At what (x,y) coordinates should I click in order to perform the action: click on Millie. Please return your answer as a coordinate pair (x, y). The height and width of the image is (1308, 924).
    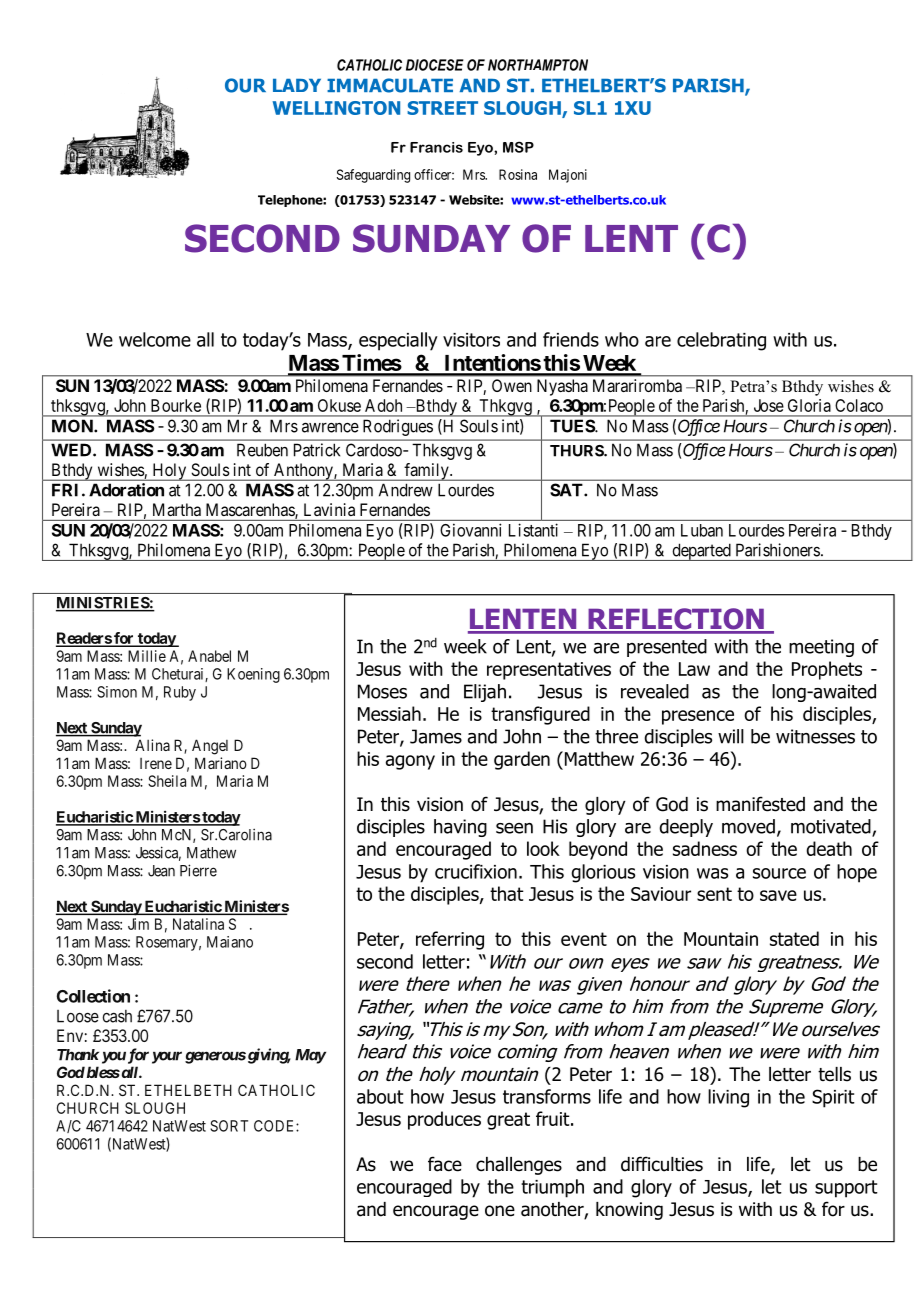
    Looking at the image, I should click on (147, 656).
